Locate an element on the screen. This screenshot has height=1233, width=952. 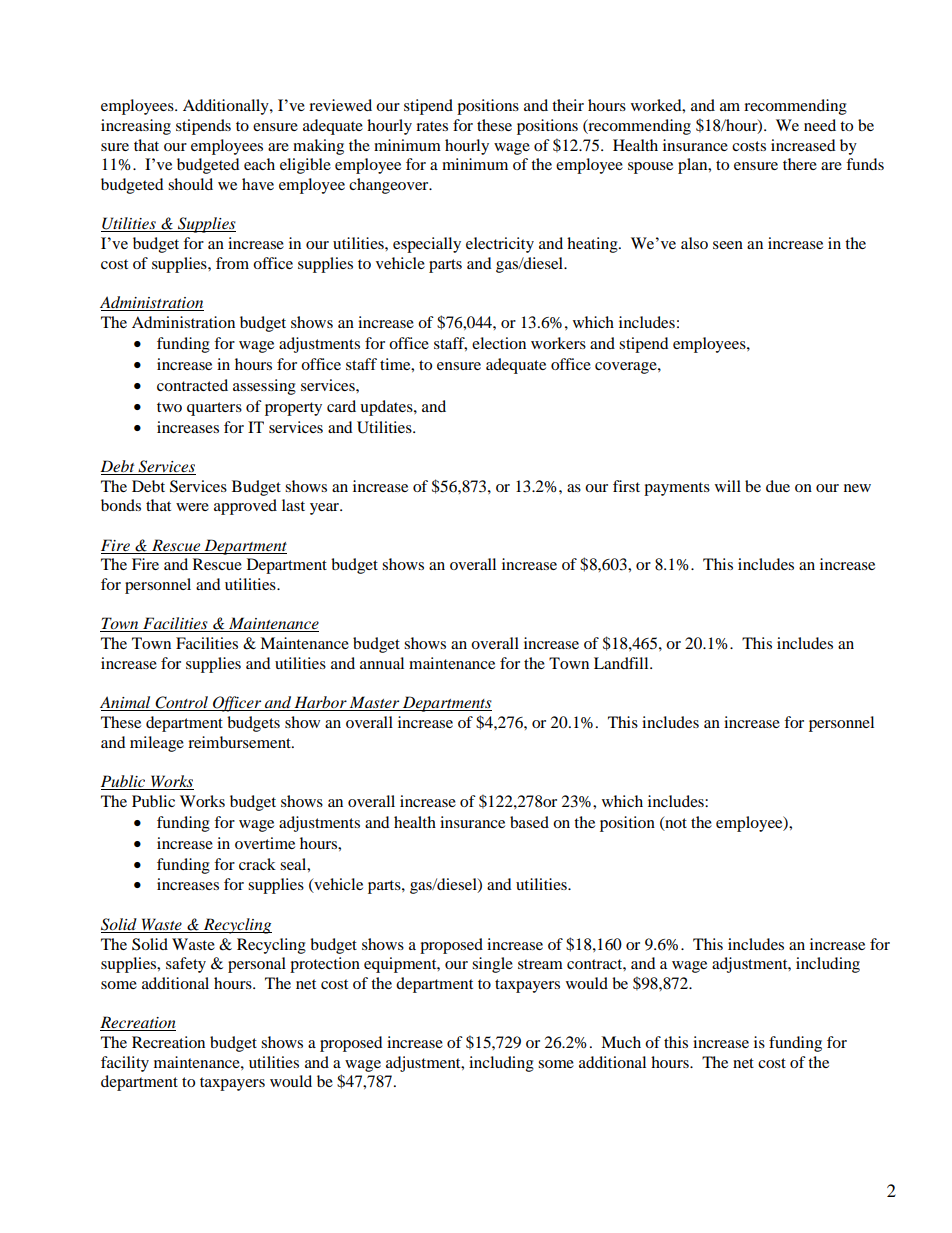
were is located at coordinates (192, 507).
